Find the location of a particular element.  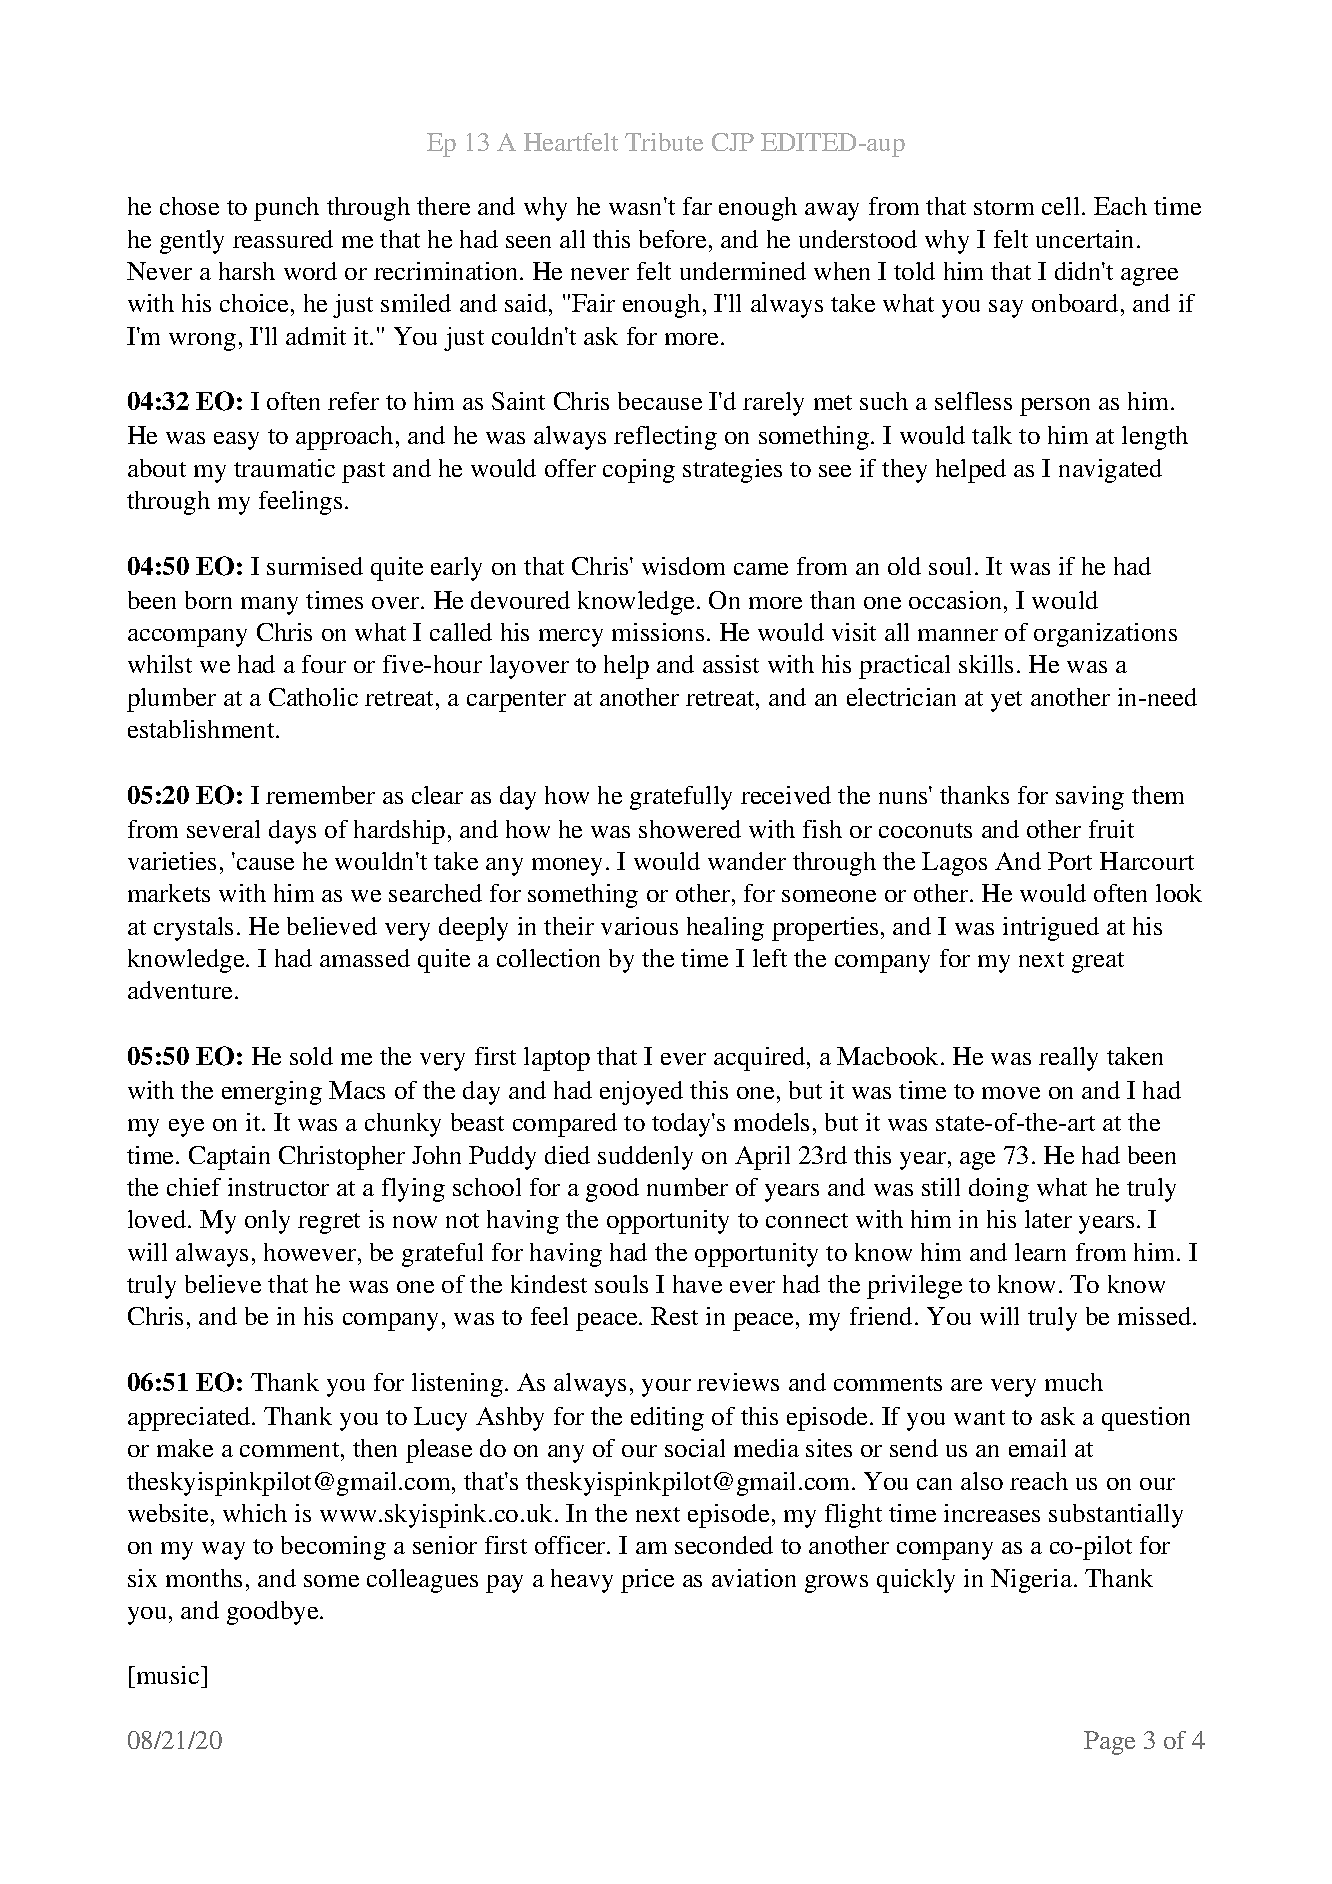

far is located at coordinates (697, 206).
